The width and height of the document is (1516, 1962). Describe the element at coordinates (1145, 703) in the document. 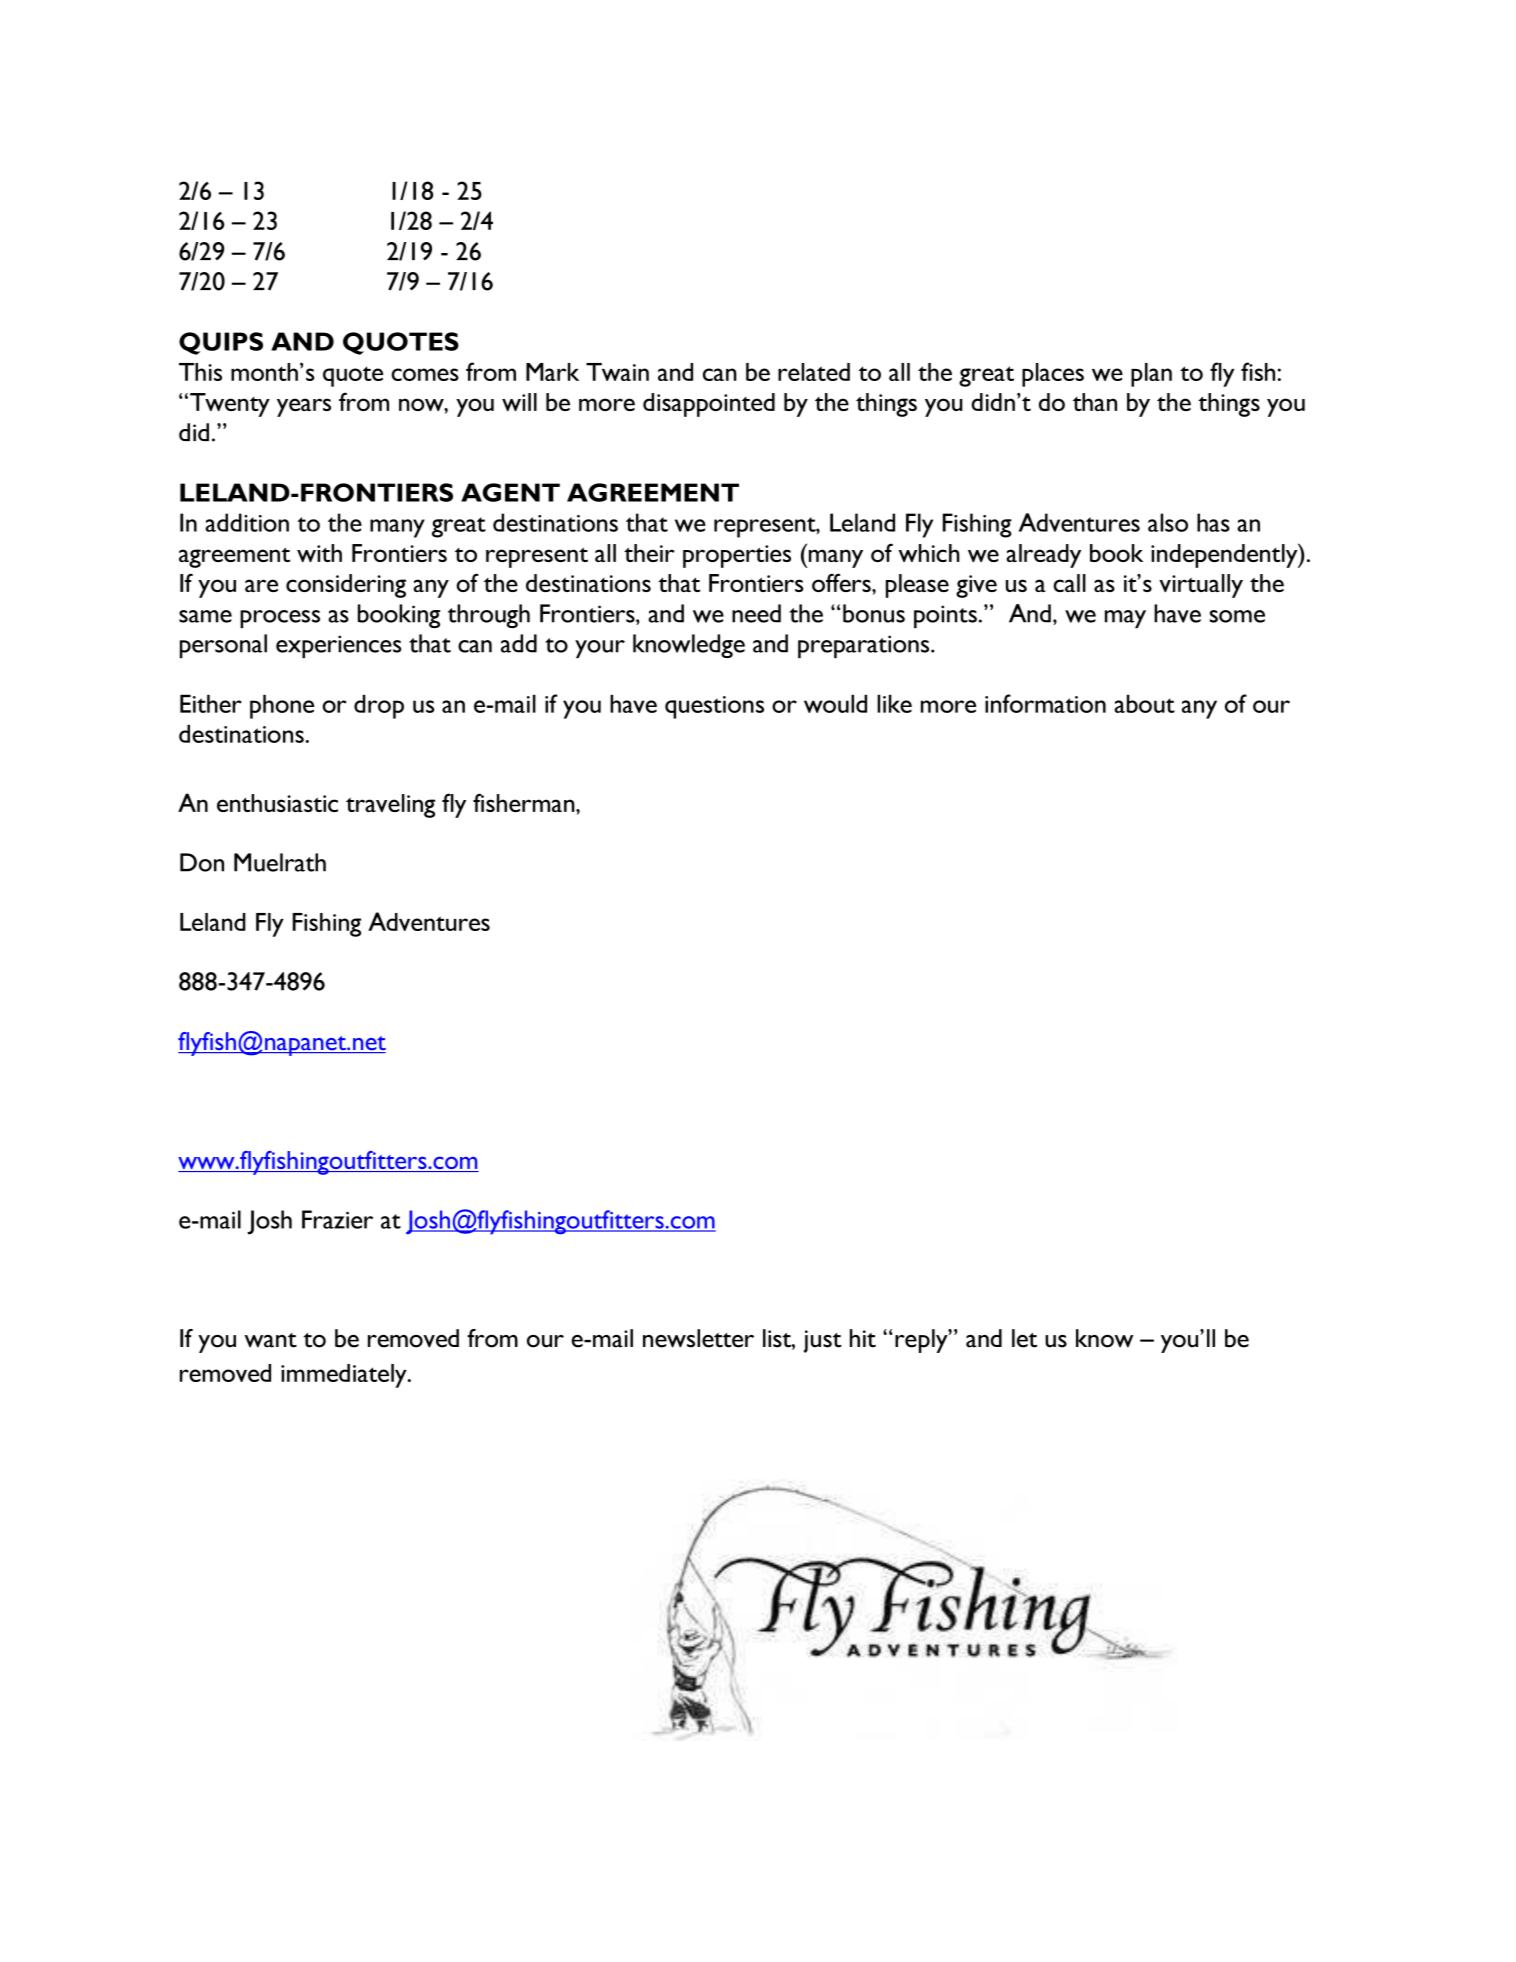

I see `about` at that location.
